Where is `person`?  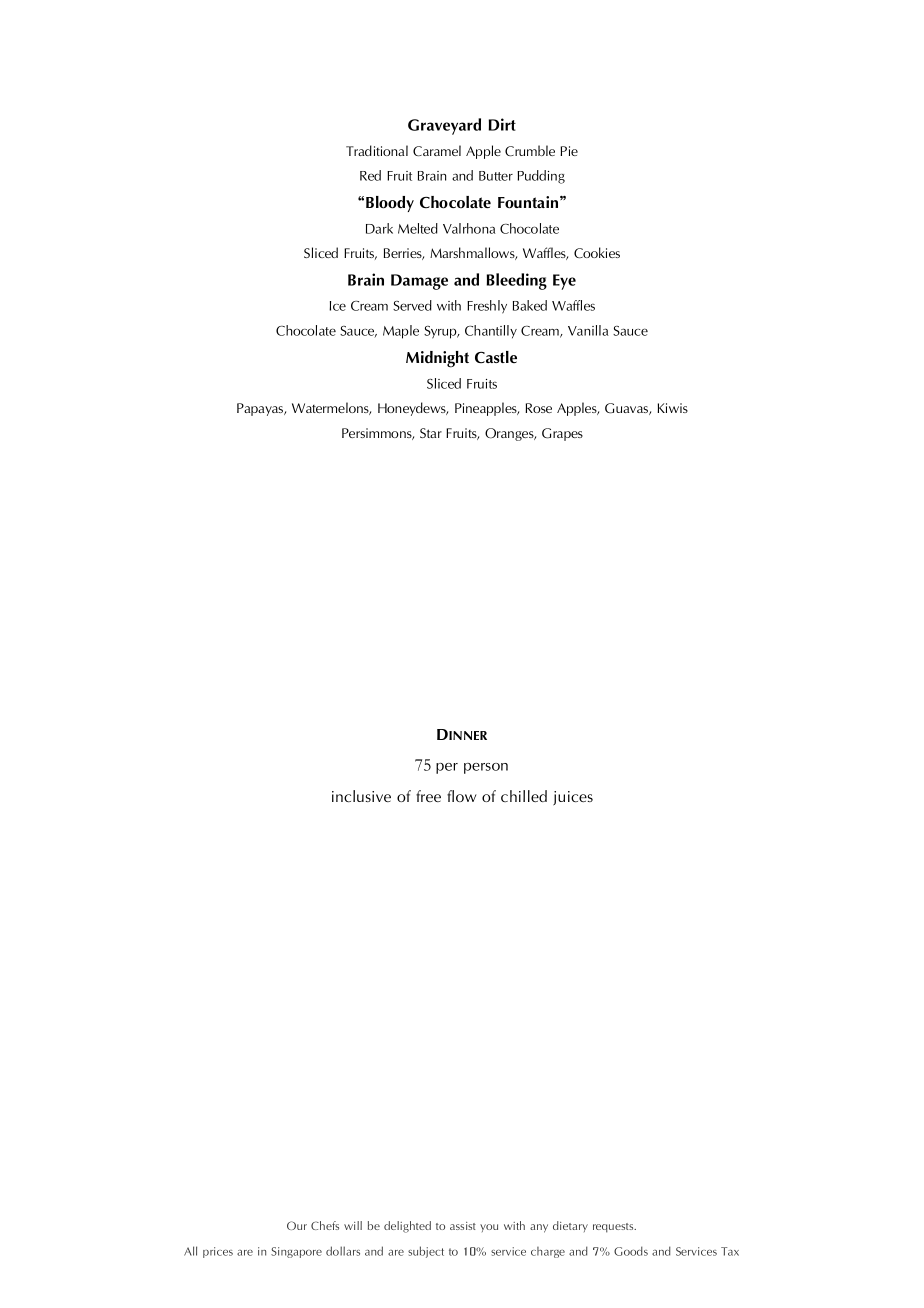 person is located at coordinates (486, 768).
